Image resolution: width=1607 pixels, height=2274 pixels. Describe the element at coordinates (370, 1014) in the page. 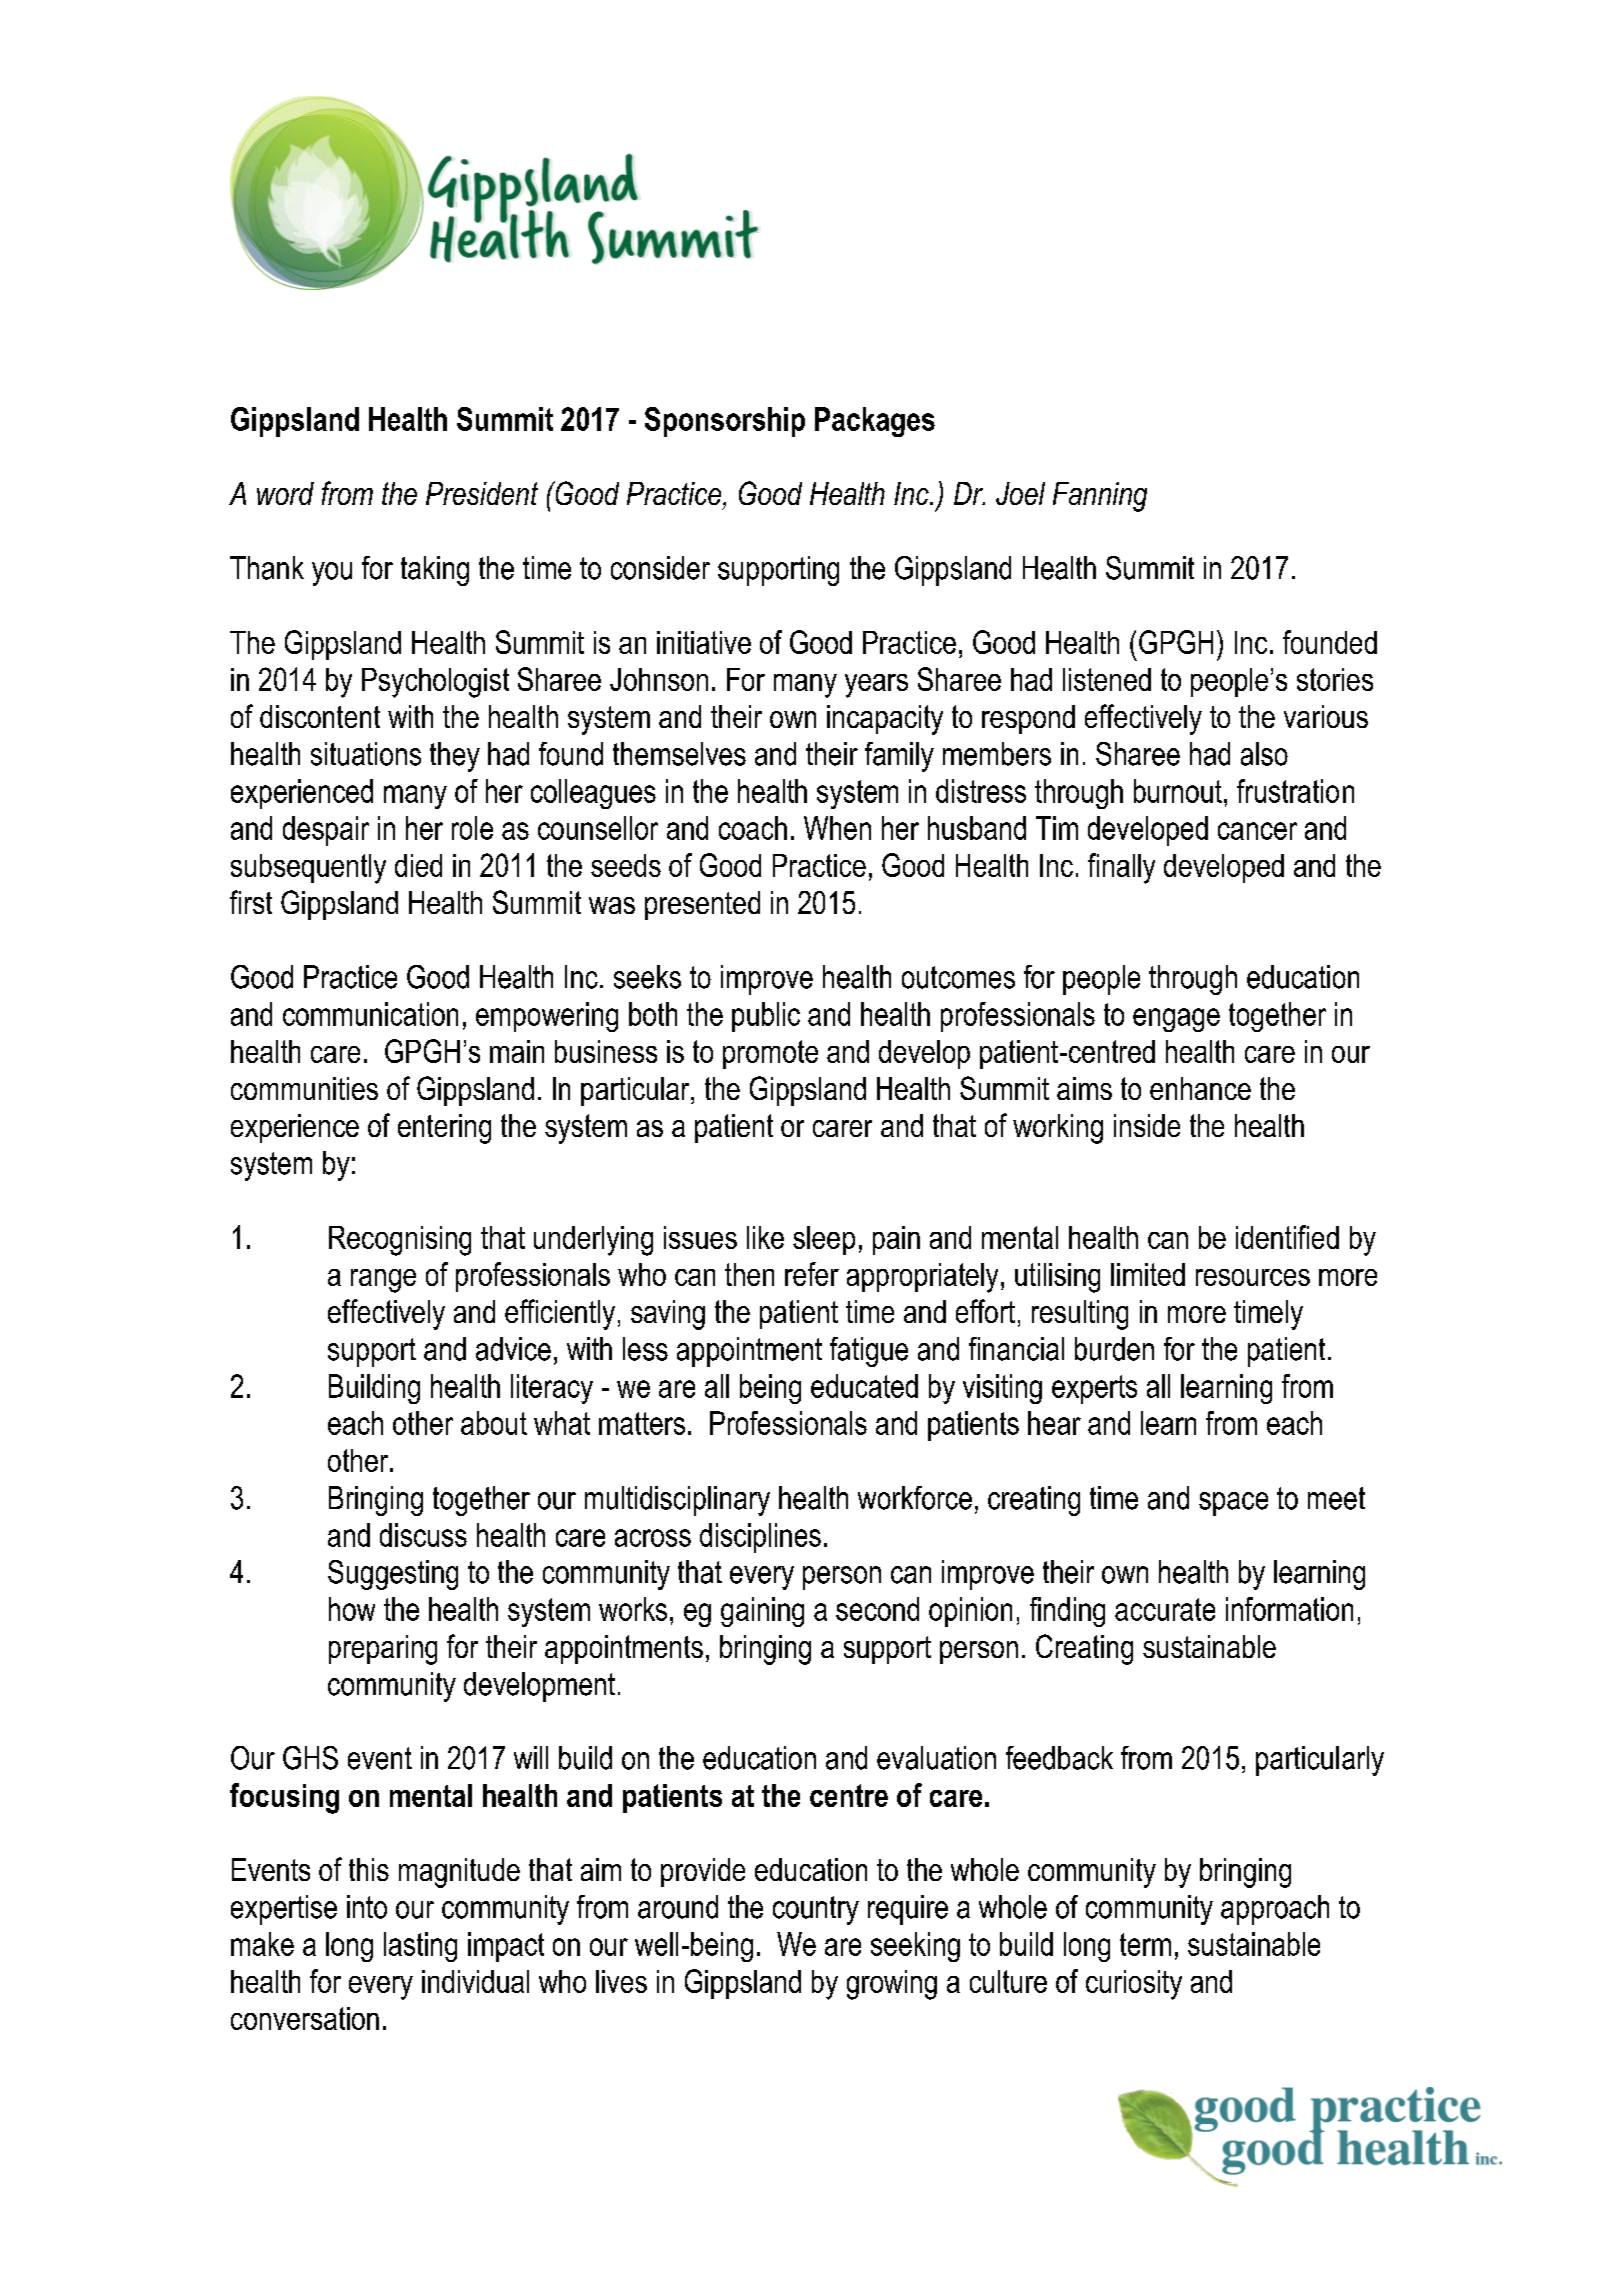

I see `communication` at that location.
